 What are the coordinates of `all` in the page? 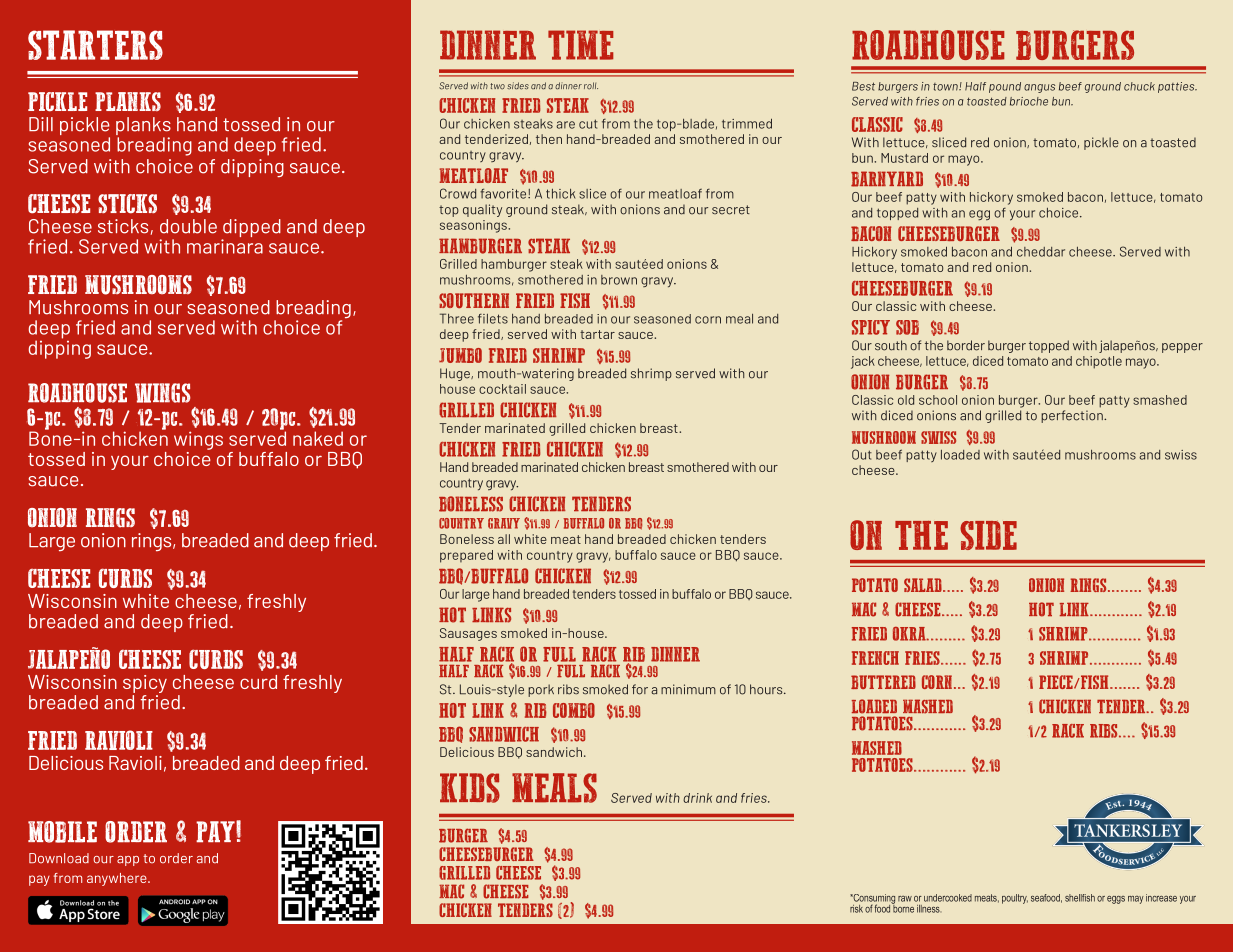 It's located at (504, 539).
